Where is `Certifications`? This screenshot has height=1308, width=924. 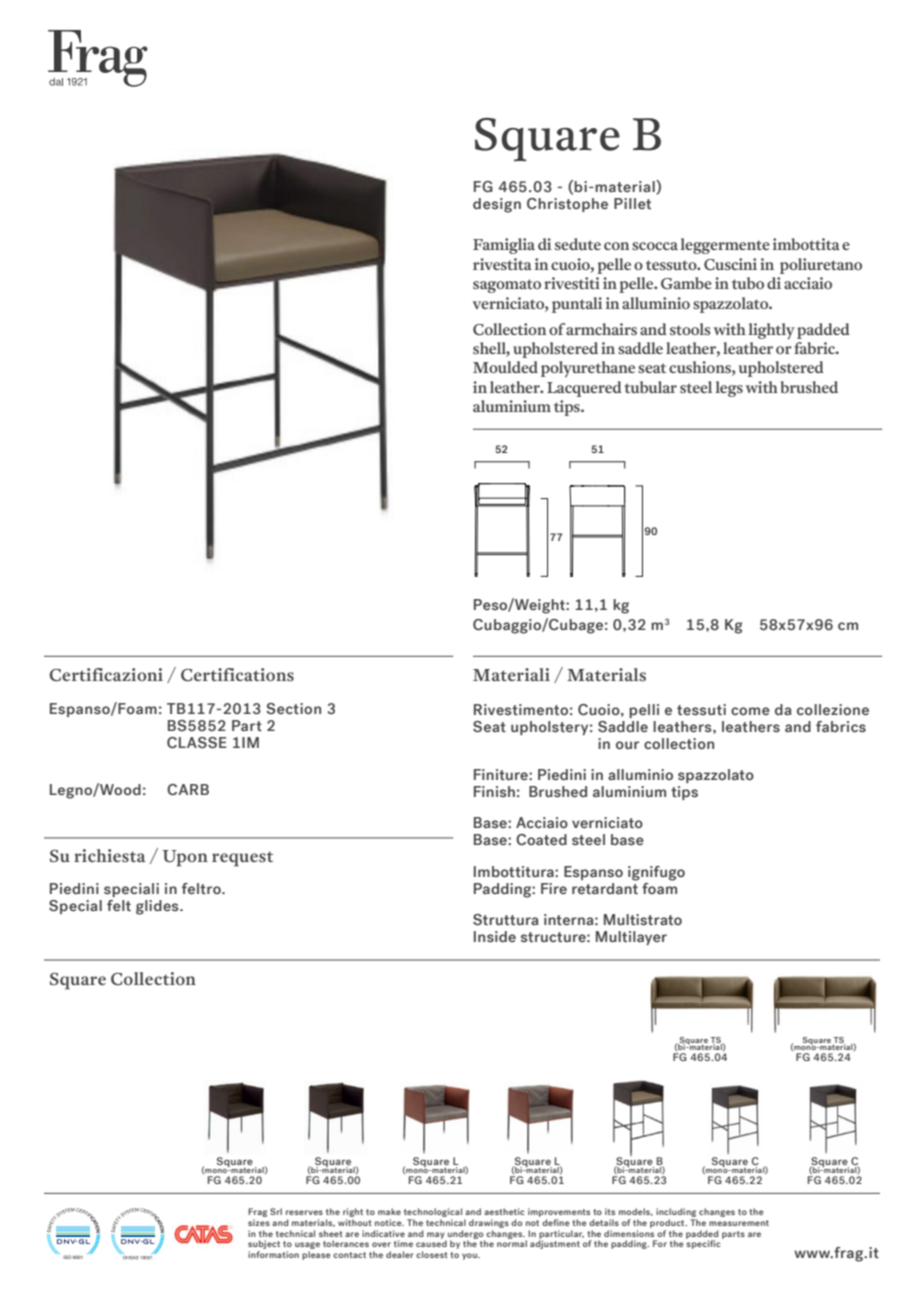
Certifications is located at coordinates (237, 675).
